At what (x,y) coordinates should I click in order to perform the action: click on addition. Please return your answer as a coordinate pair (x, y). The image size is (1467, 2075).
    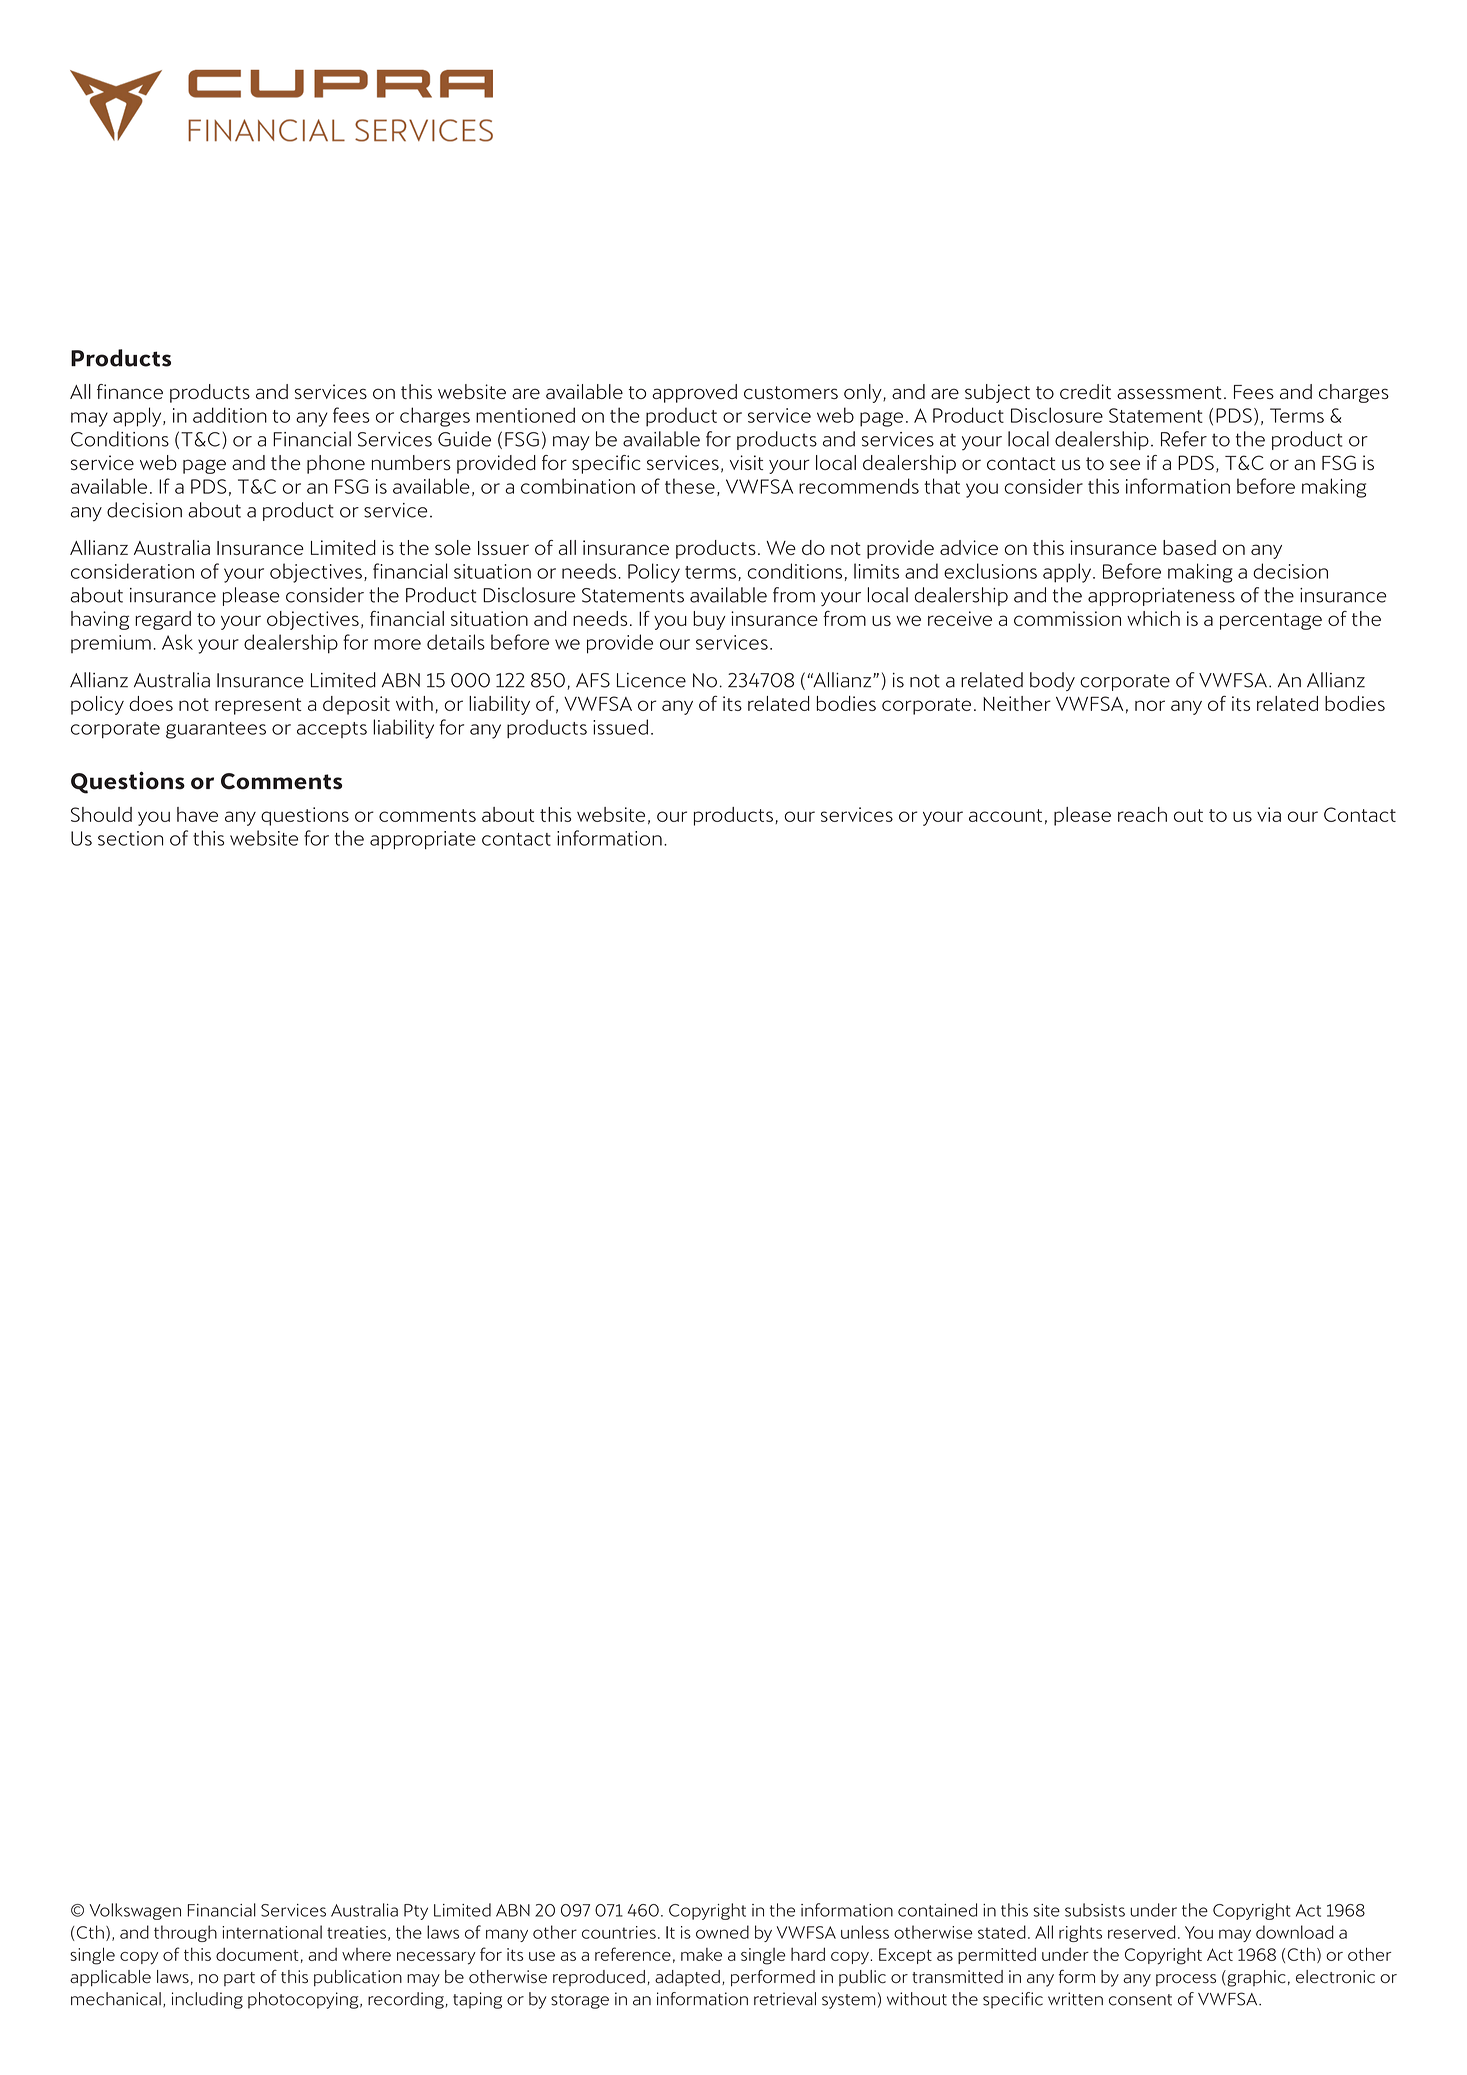
    Looking at the image, I should click on (230, 415).
